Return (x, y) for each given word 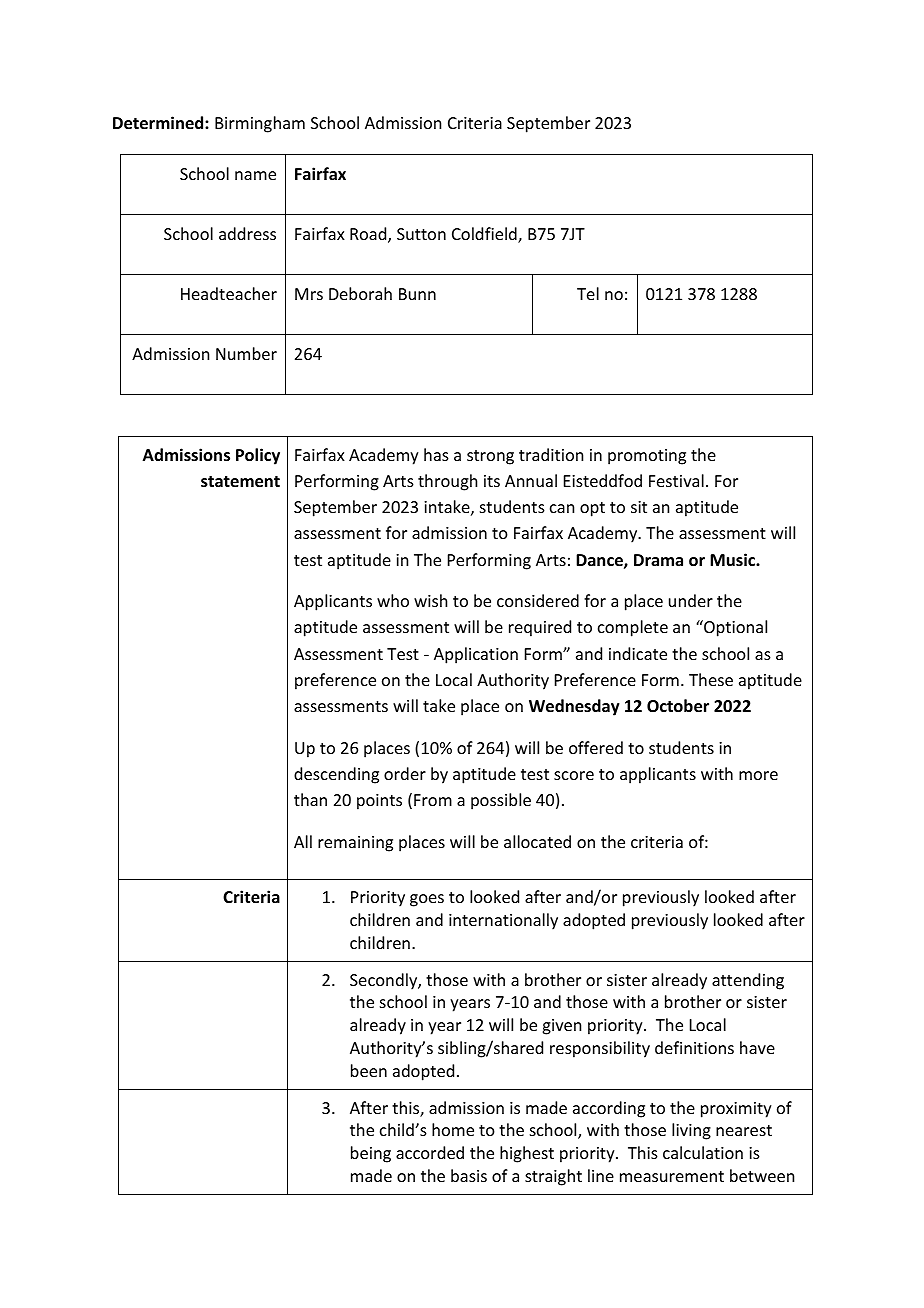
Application (476, 655)
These (711, 679)
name (255, 175)
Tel (588, 293)
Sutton (421, 234)
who (393, 600)
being (371, 1154)
